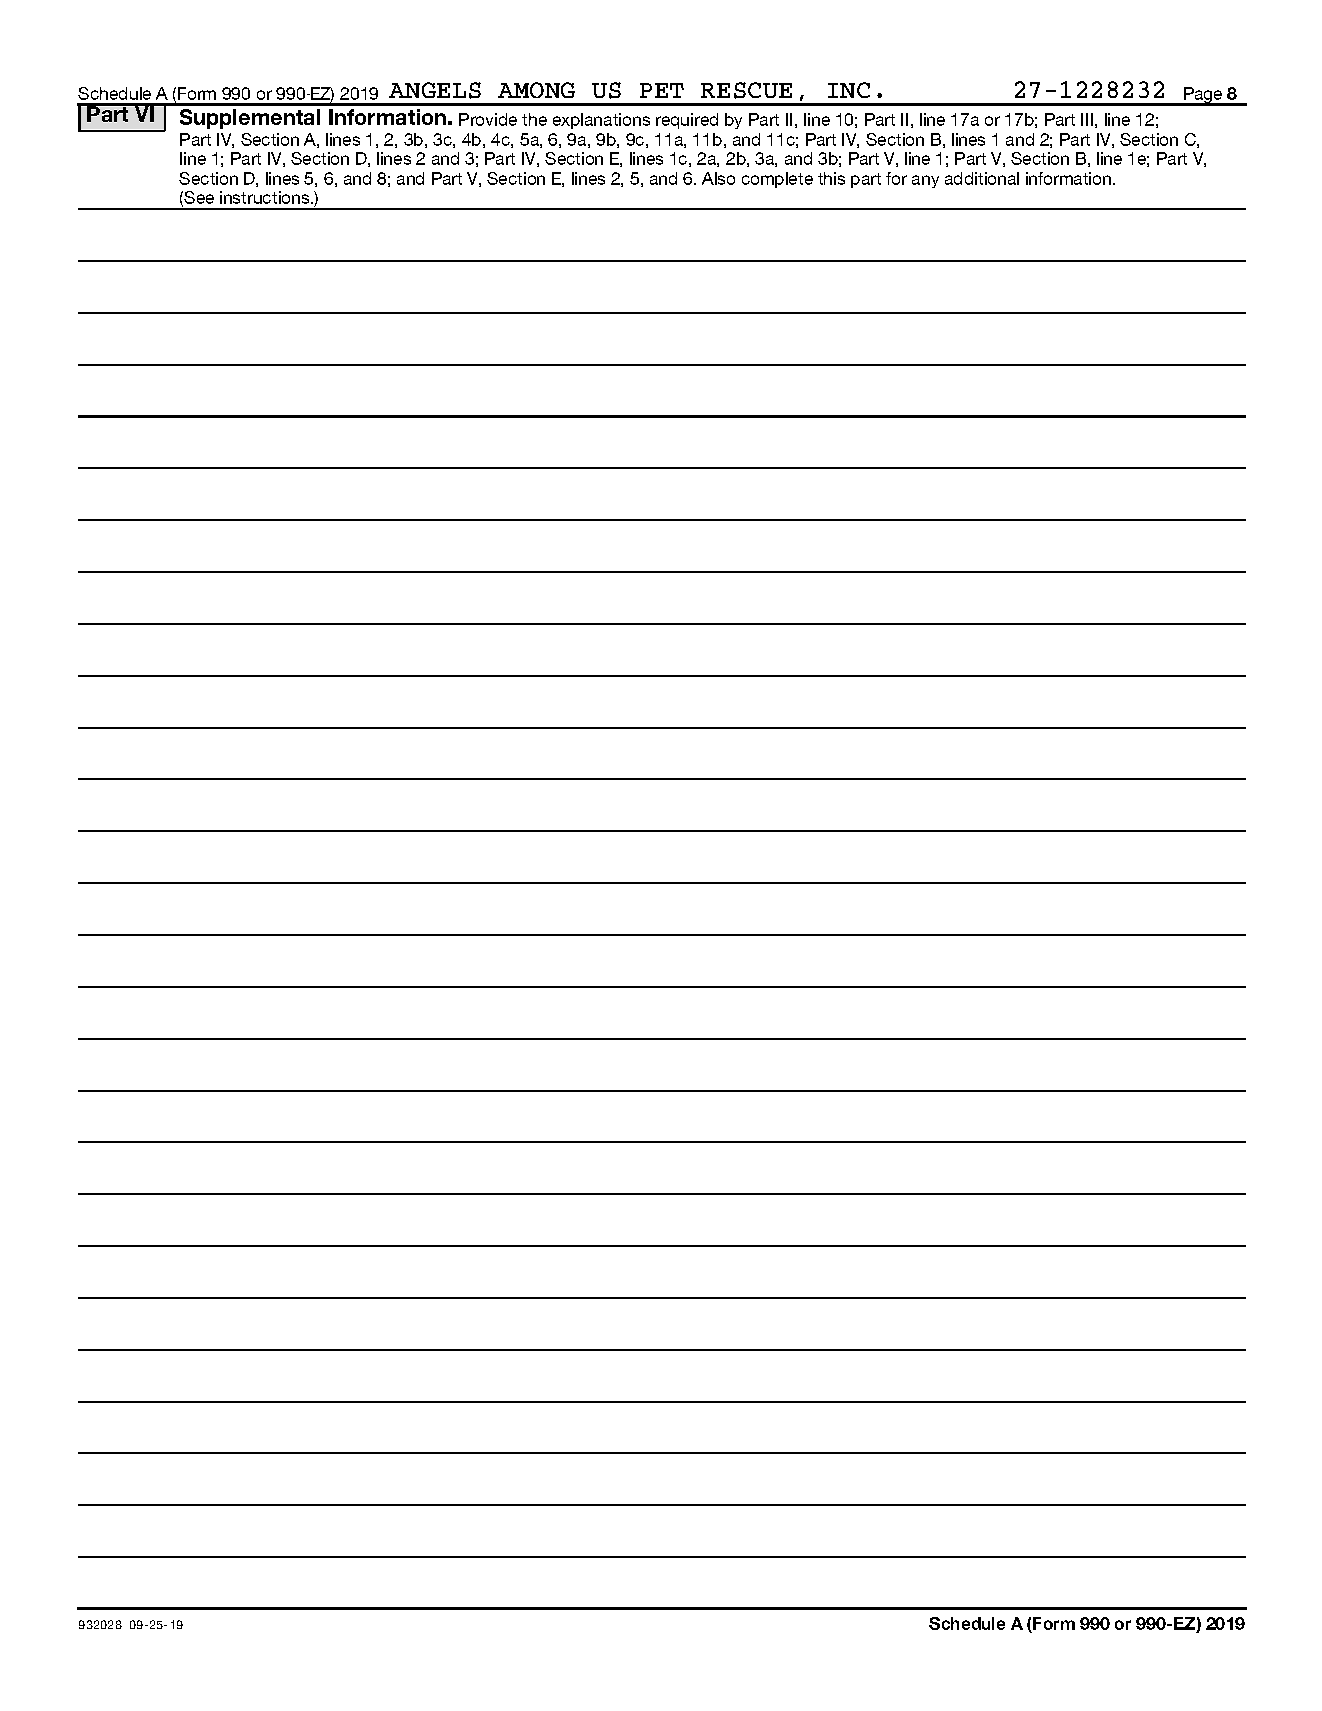 The image size is (1322, 1711). What do you see at coordinates (831, 178) in the page?
I see `this` at bounding box center [831, 178].
